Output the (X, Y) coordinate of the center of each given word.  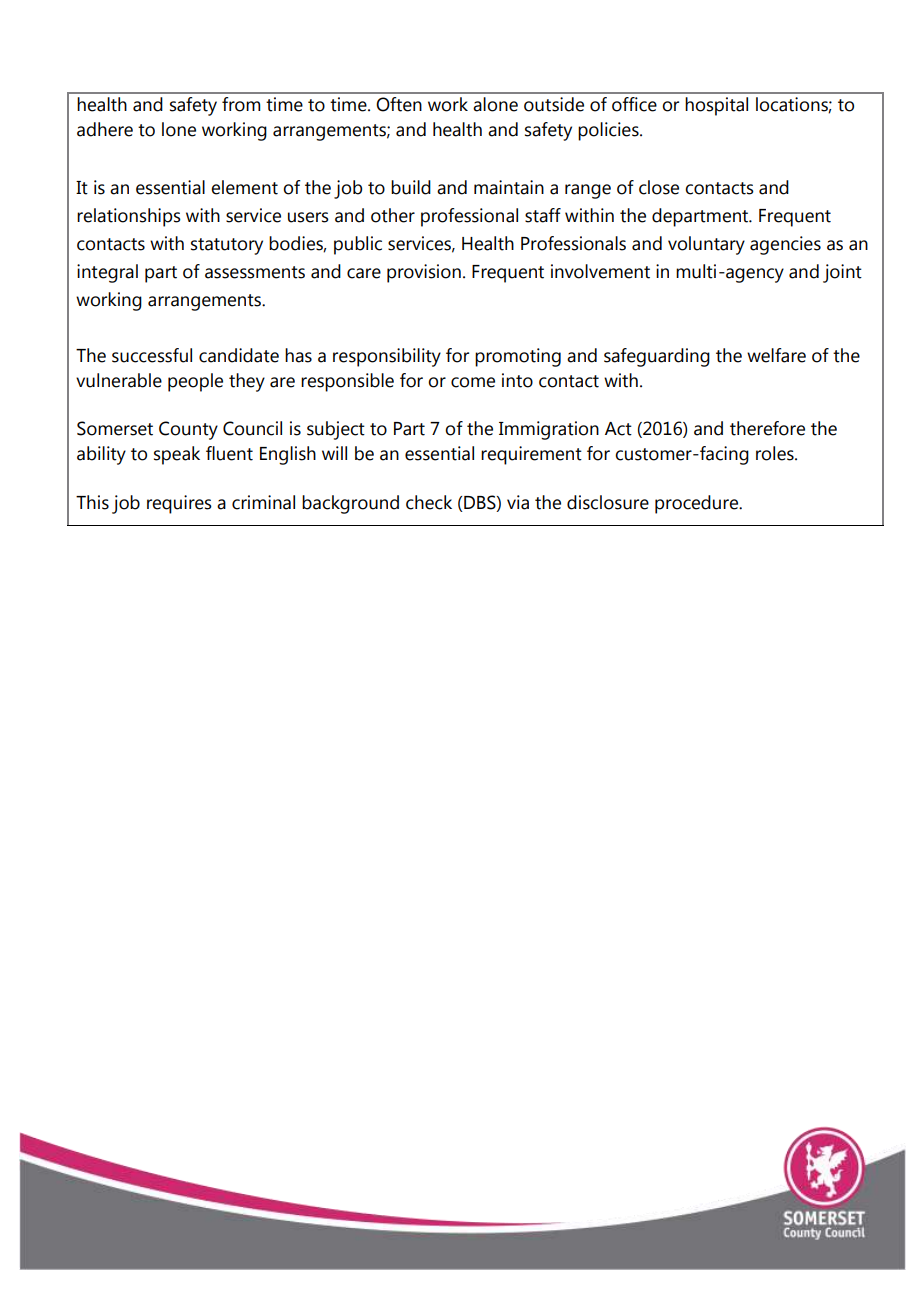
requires (179, 504)
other (393, 215)
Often (399, 104)
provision (424, 273)
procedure (697, 504)
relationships (129, 217)
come (473, 382)
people (195, 382)
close (659, 187)
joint (842, 273)
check (429, 502)
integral (107, 273)
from (241, 104)
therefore (767, 428)
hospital (716, 106)
